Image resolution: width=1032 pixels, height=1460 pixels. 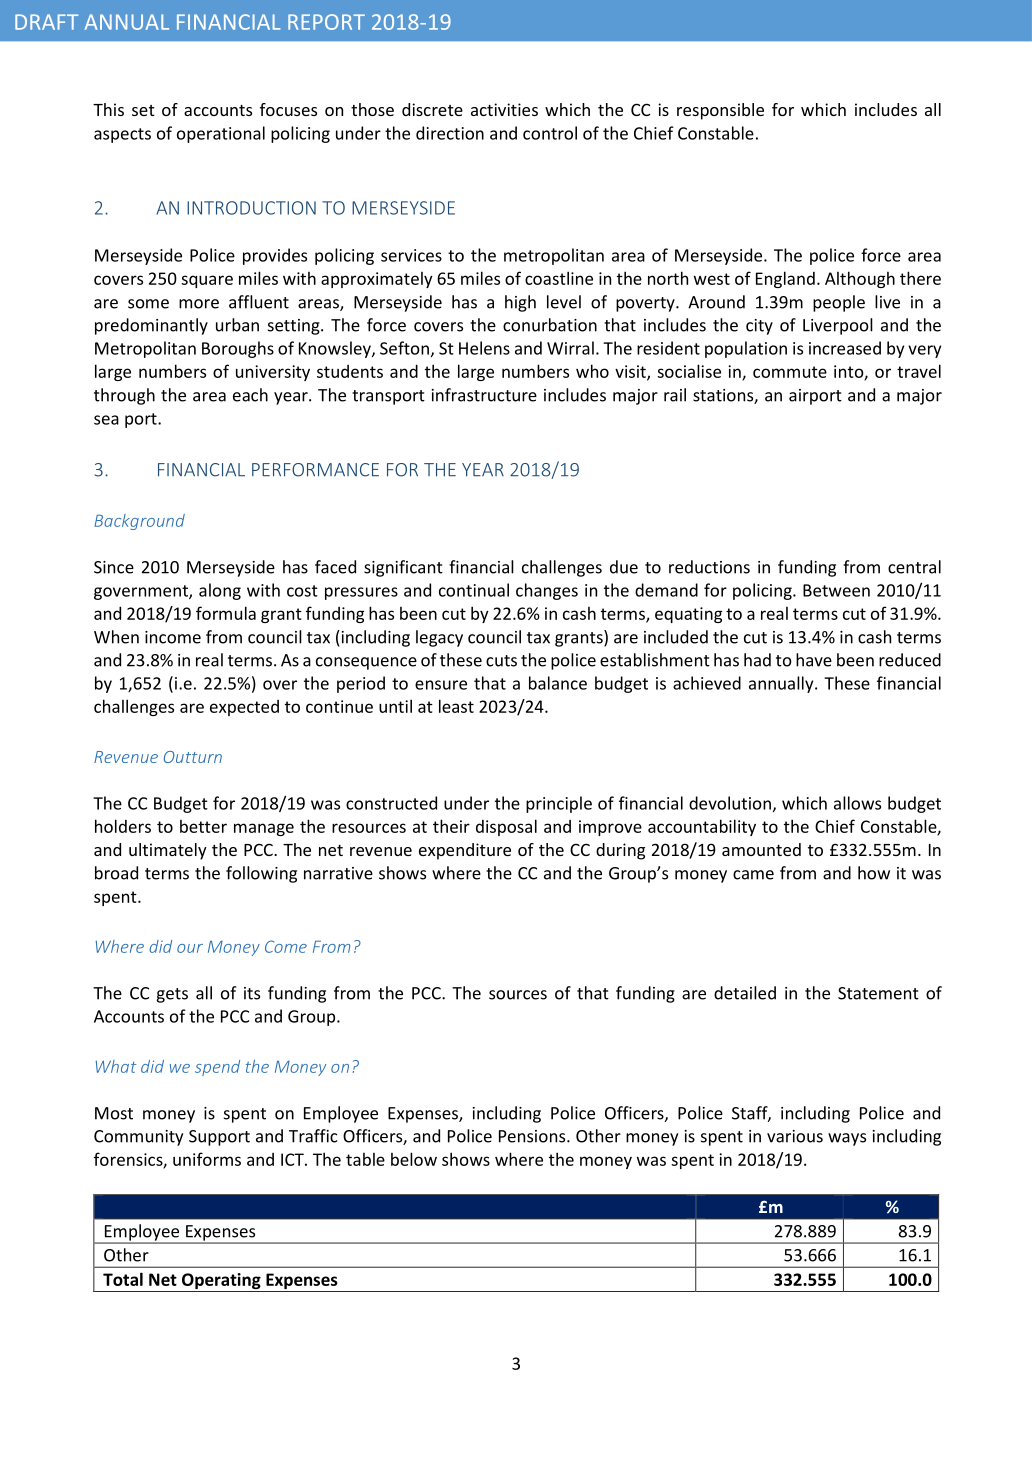 I want to click on cuts, so click(x=501, y=661).
